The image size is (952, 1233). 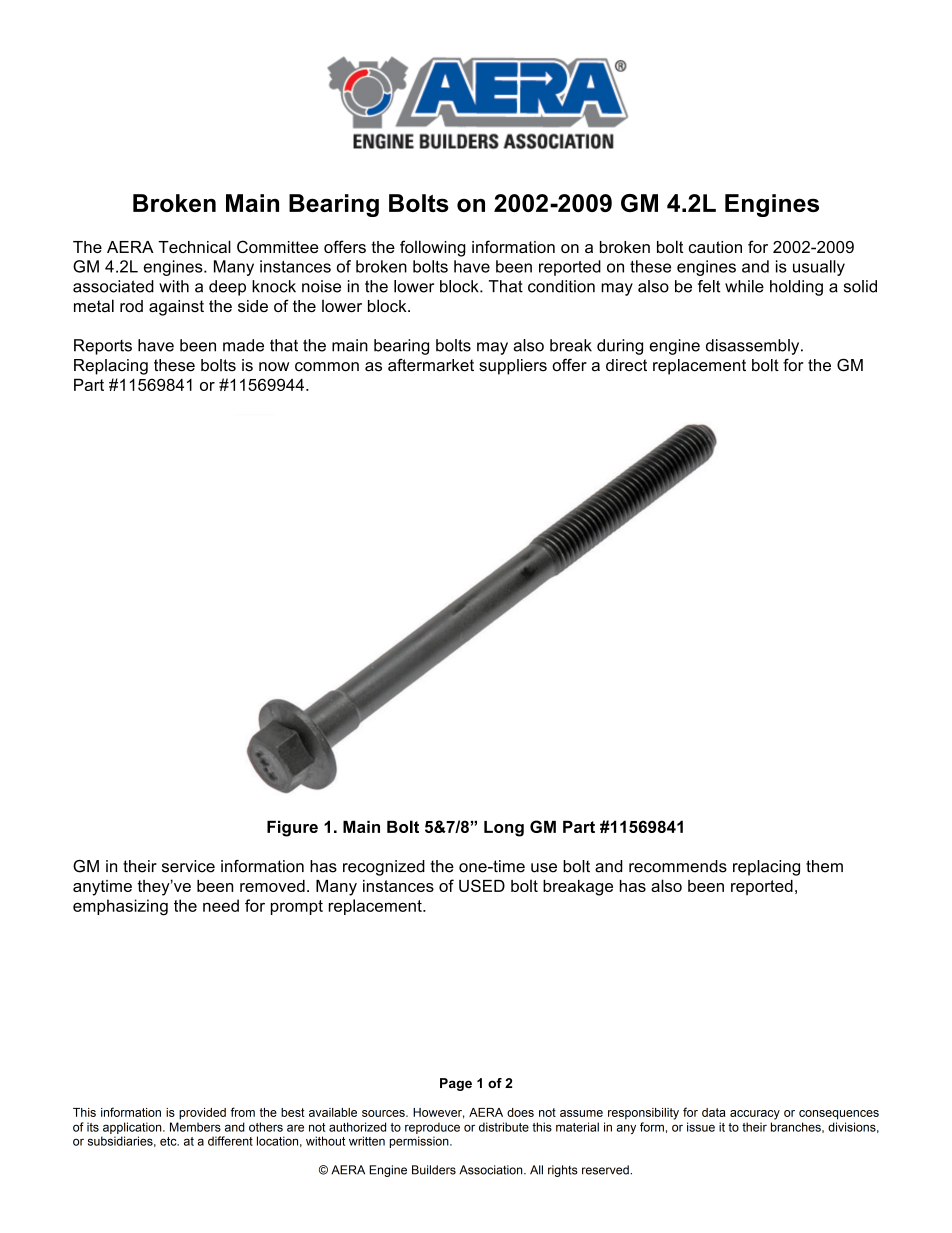 I want to click on Long, so click(x=504, y=829).
